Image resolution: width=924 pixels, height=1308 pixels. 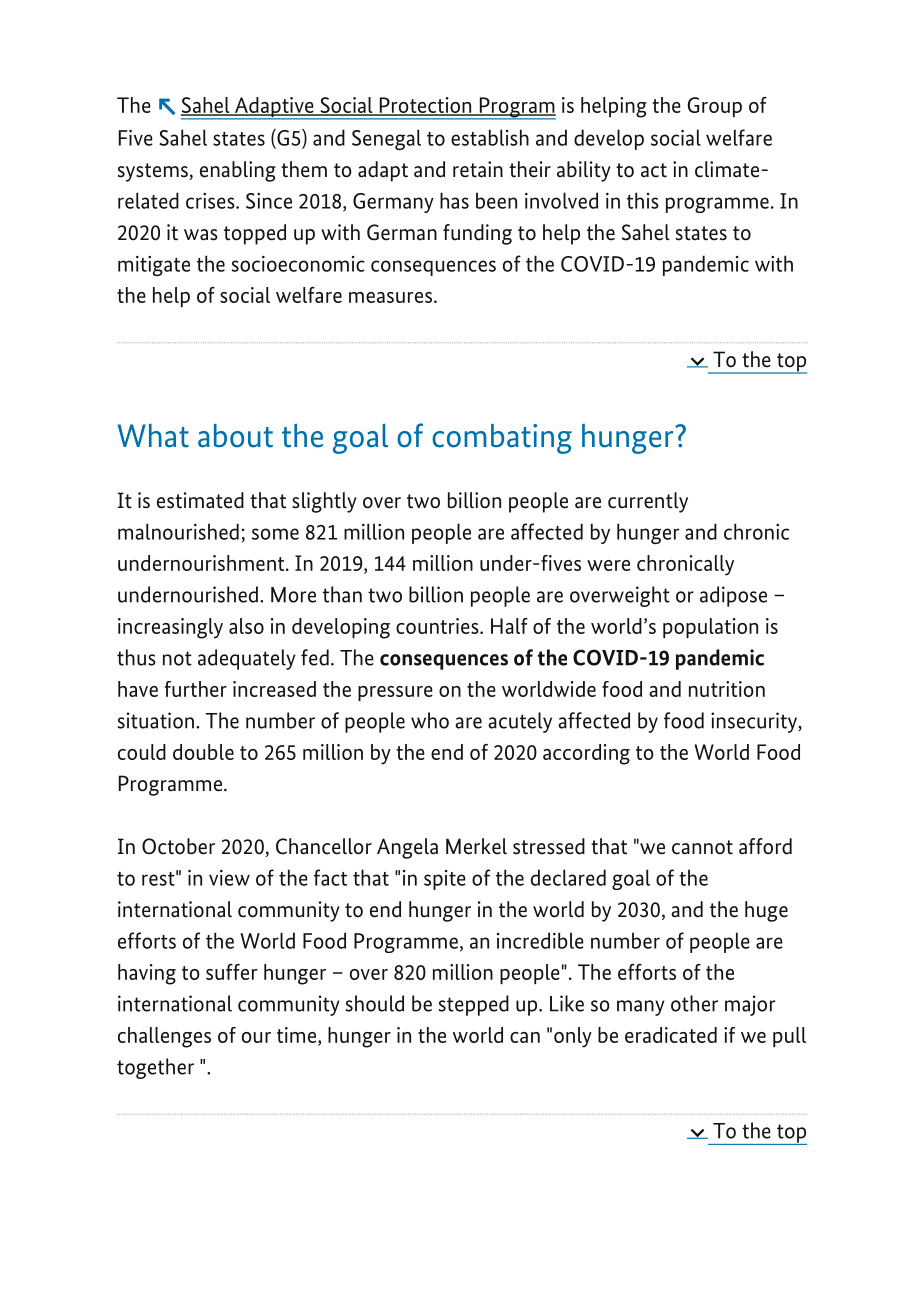 I want to click on Group, so click(x=715, y=107).
